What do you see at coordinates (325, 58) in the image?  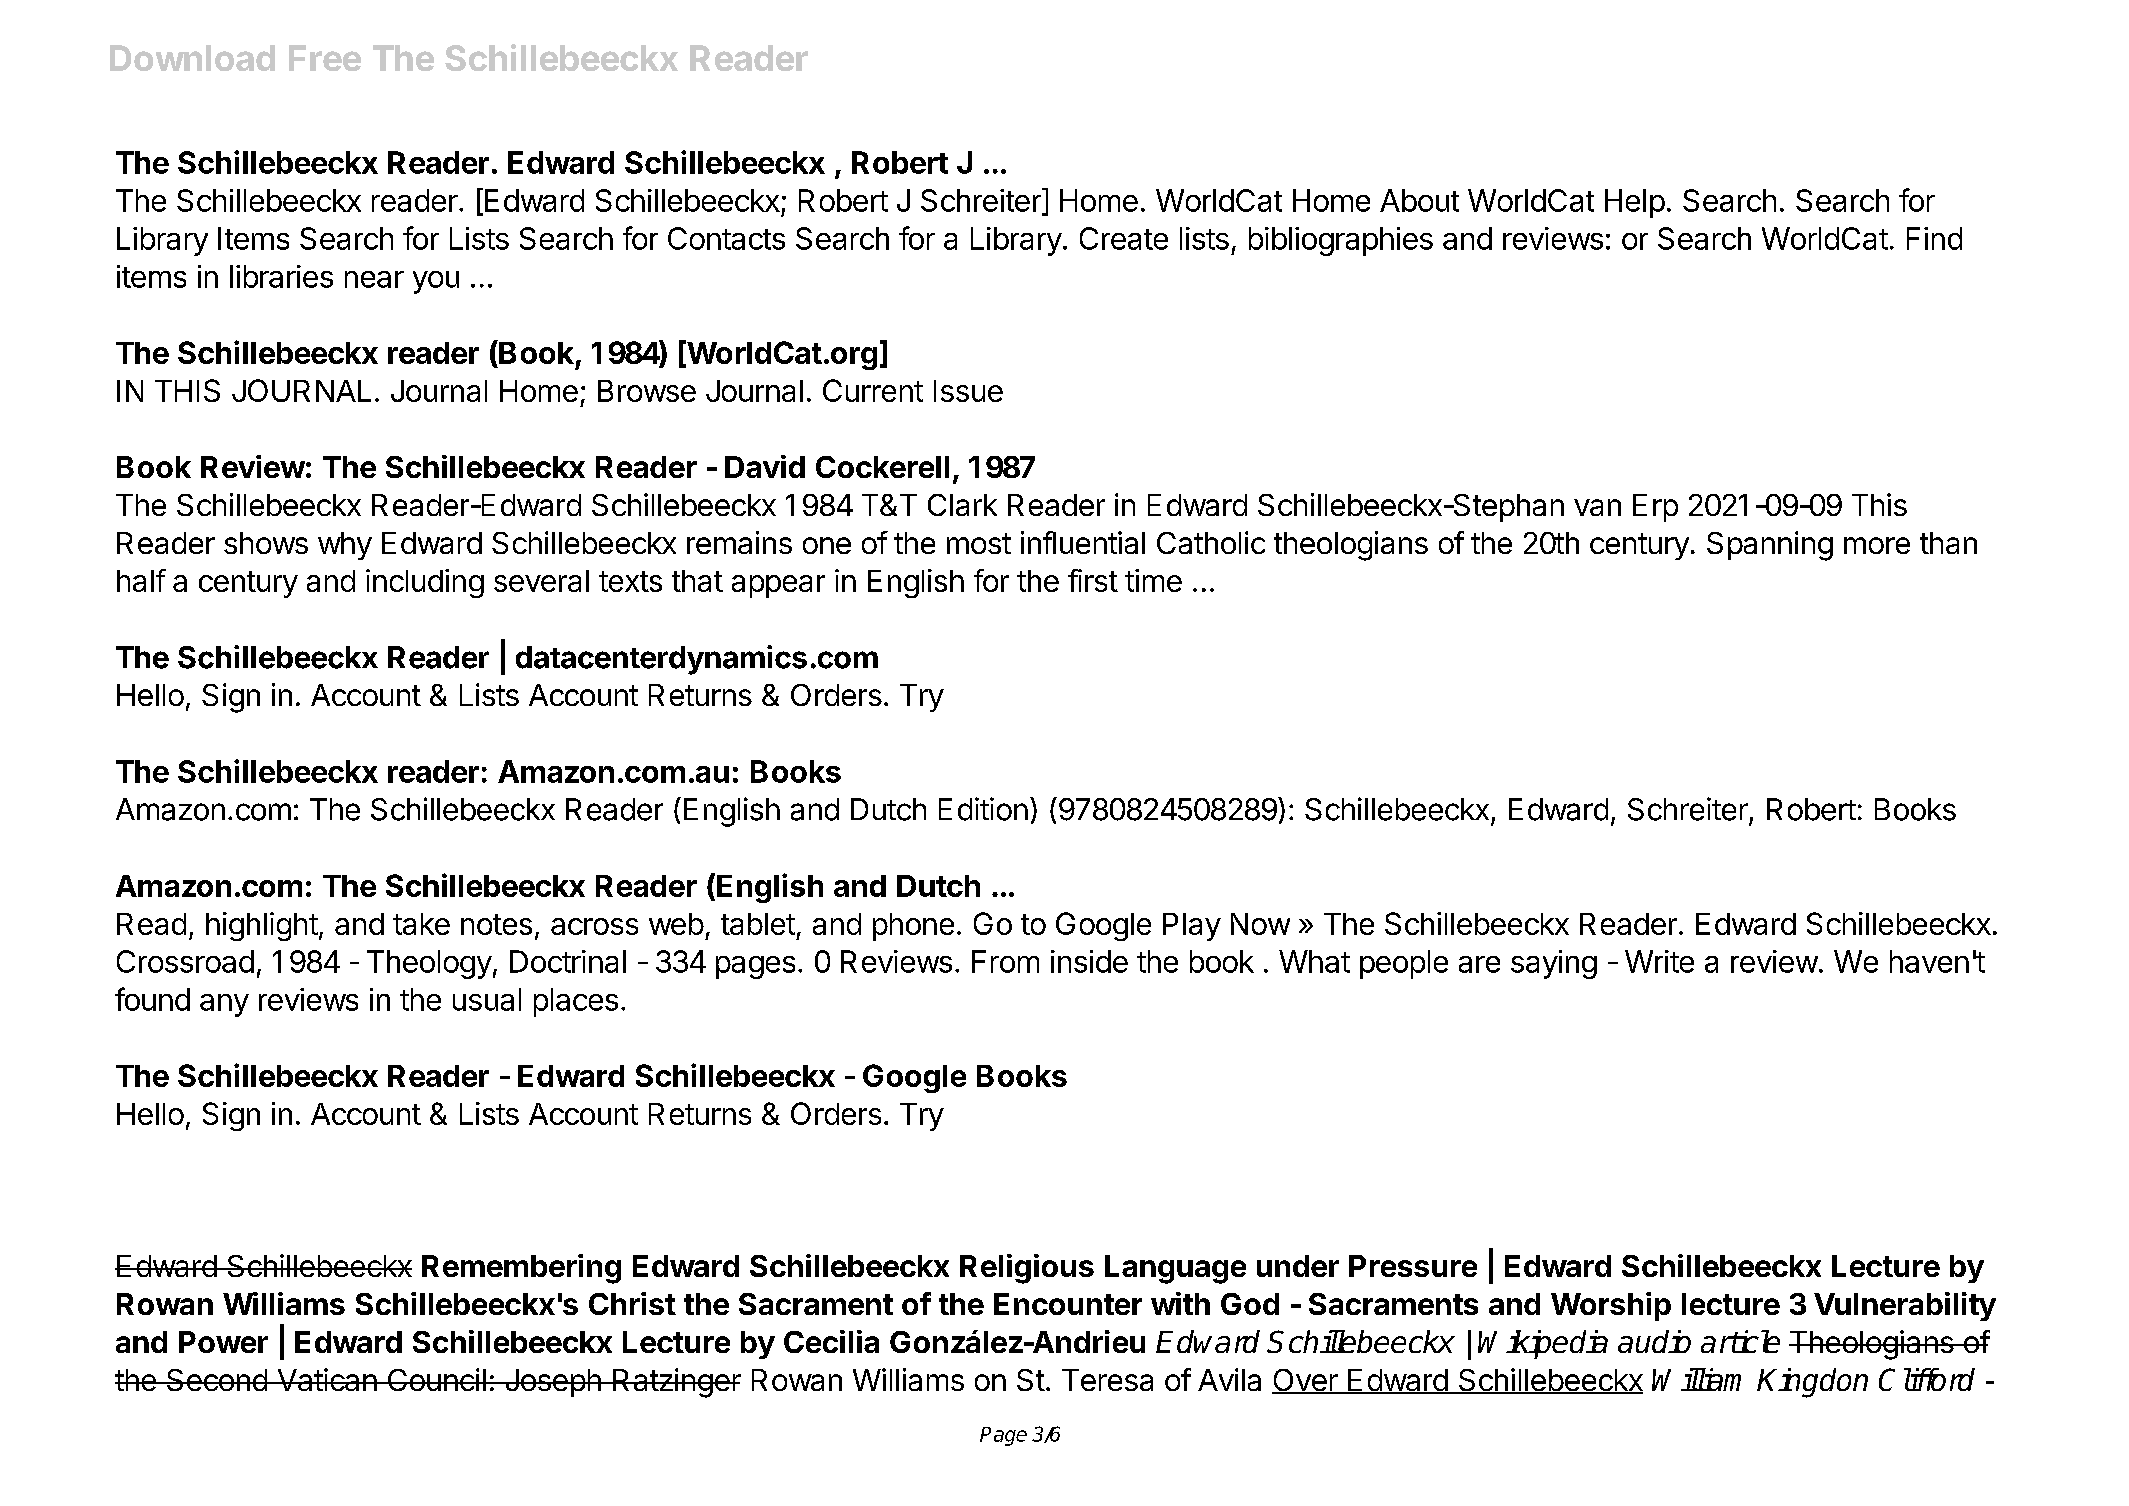 I see `Free` at bounding box center [325, 58].
